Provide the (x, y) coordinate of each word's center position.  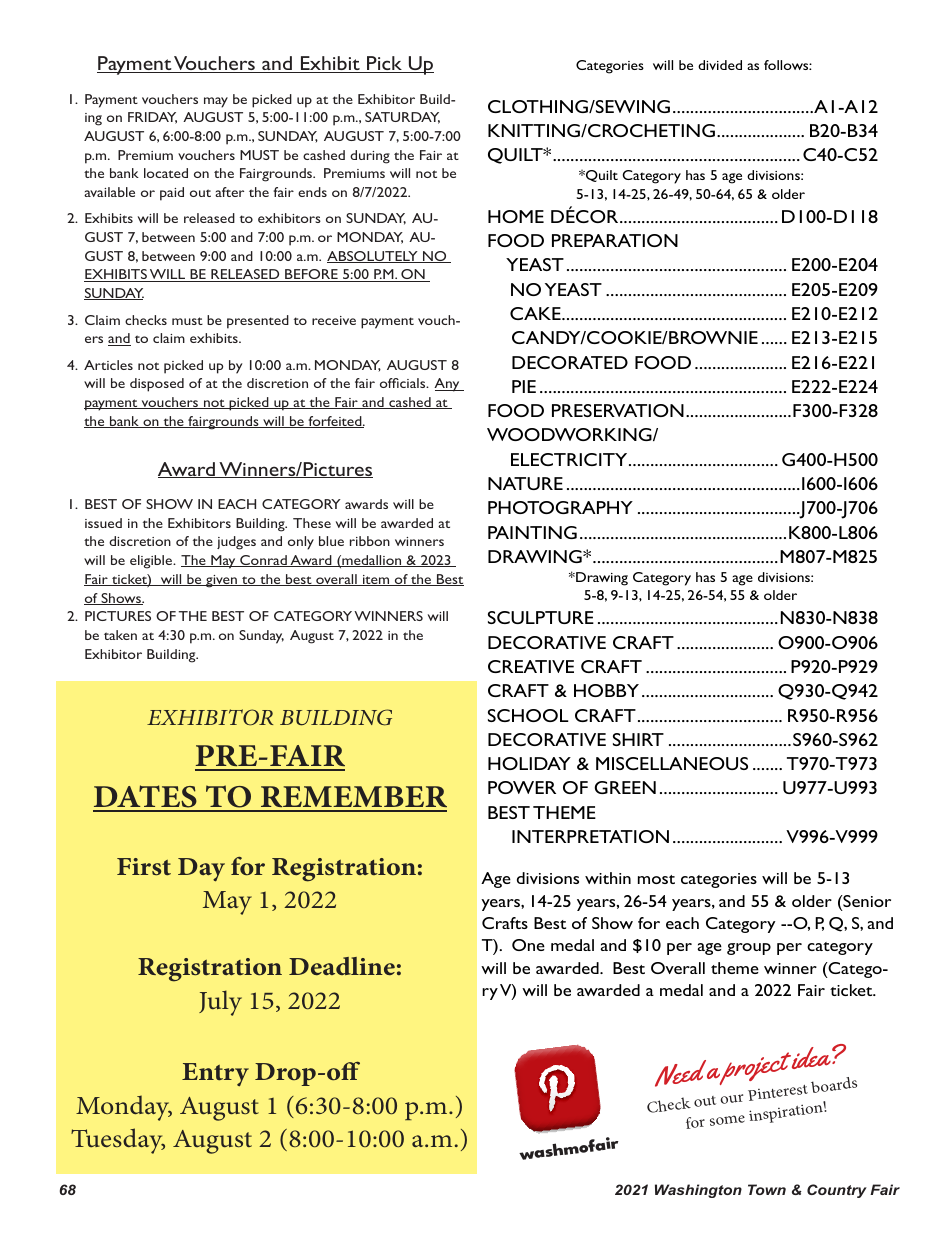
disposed (157, 385)
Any (448, 385)
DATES (146, 798)
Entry (215, 1074)
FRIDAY (152, 118)
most (656, 879)
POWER (522, 787)
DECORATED (570, 362)
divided (720, 65)
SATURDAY (402, 118)
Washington (698, 1191)
